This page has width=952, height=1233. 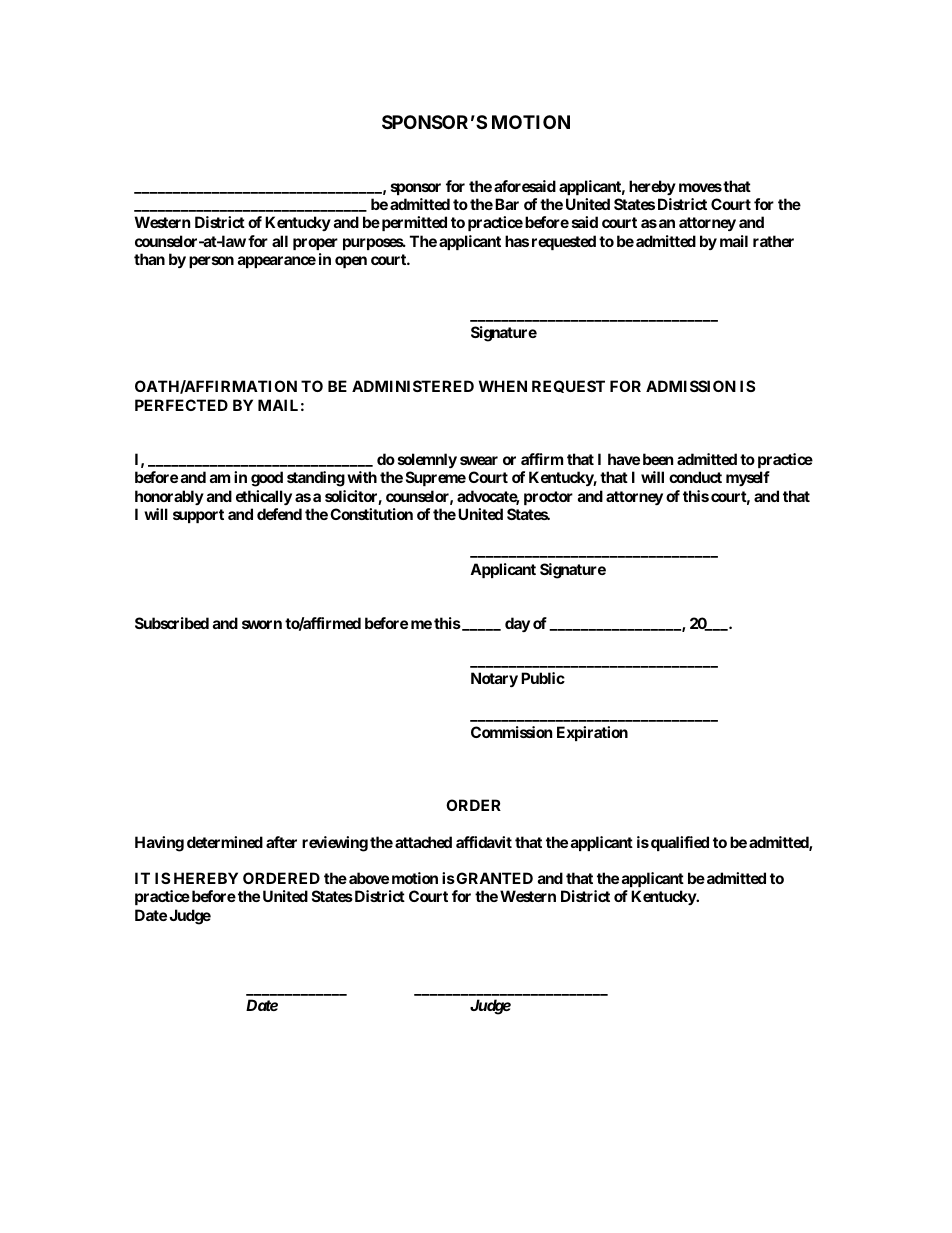 What do you see at coordinates (680, 843) in the page?
I see `qualified` at bounding box center [680, 843].
